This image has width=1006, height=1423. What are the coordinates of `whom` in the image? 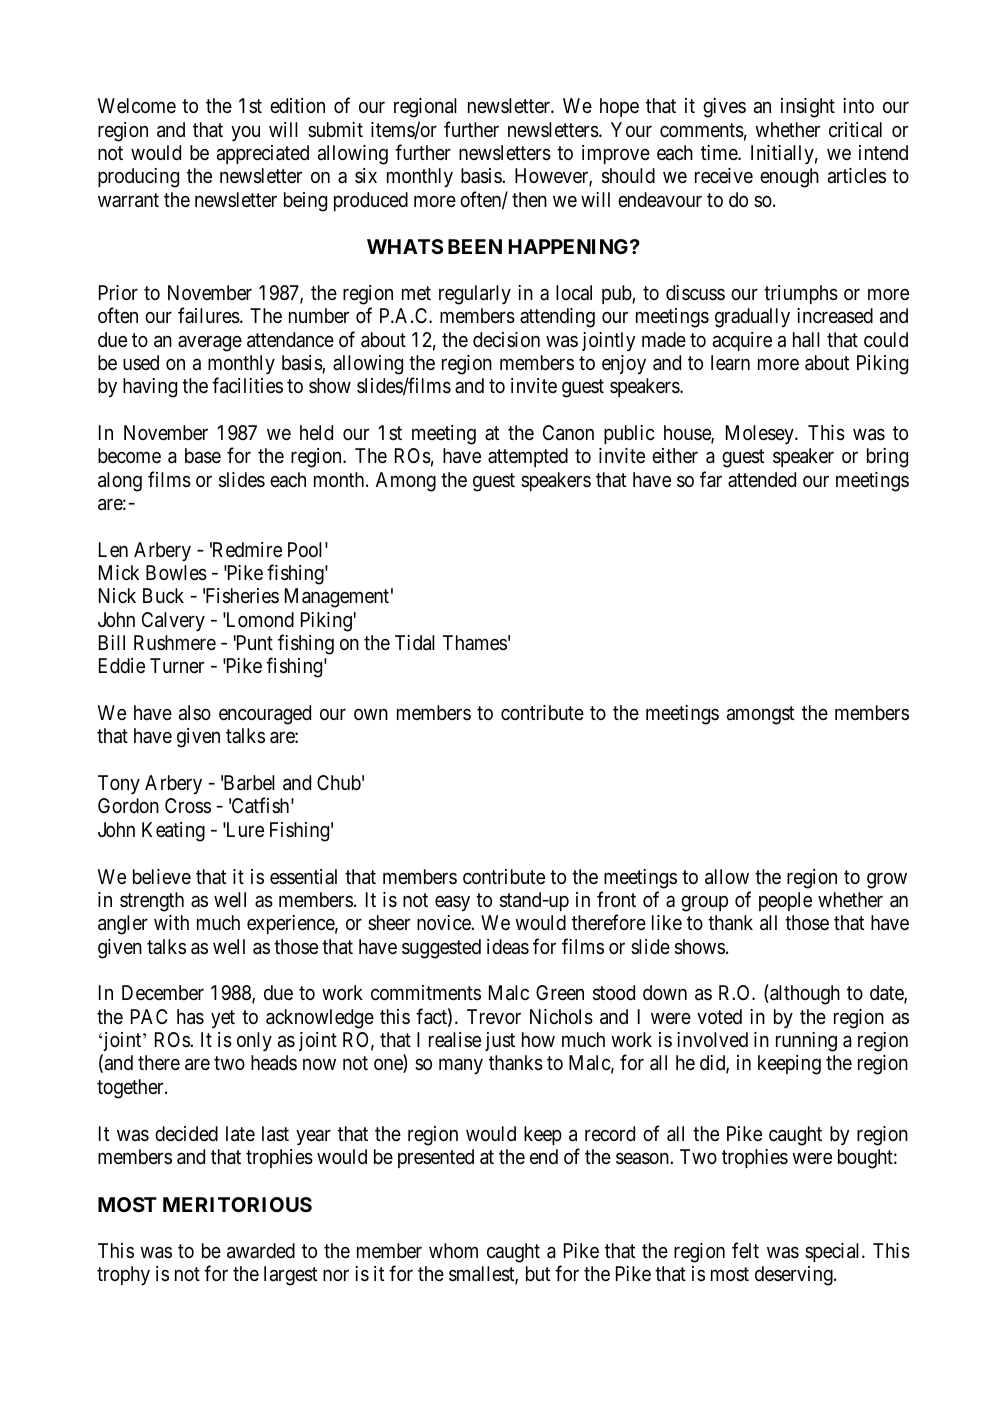 It's located at (453, 1250).
